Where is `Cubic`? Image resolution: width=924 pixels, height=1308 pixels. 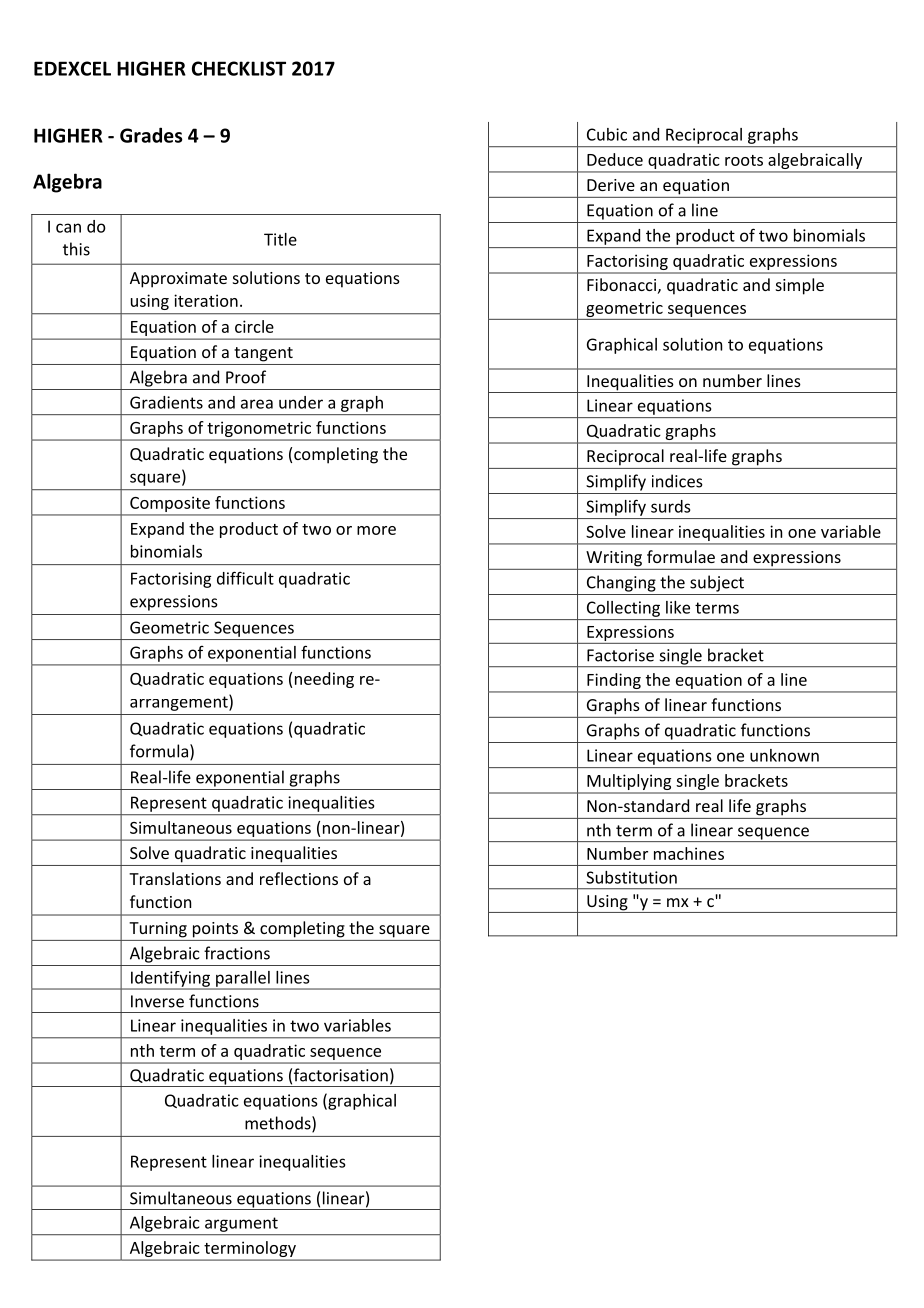
Cubic is located at coordinates (607, 134).
